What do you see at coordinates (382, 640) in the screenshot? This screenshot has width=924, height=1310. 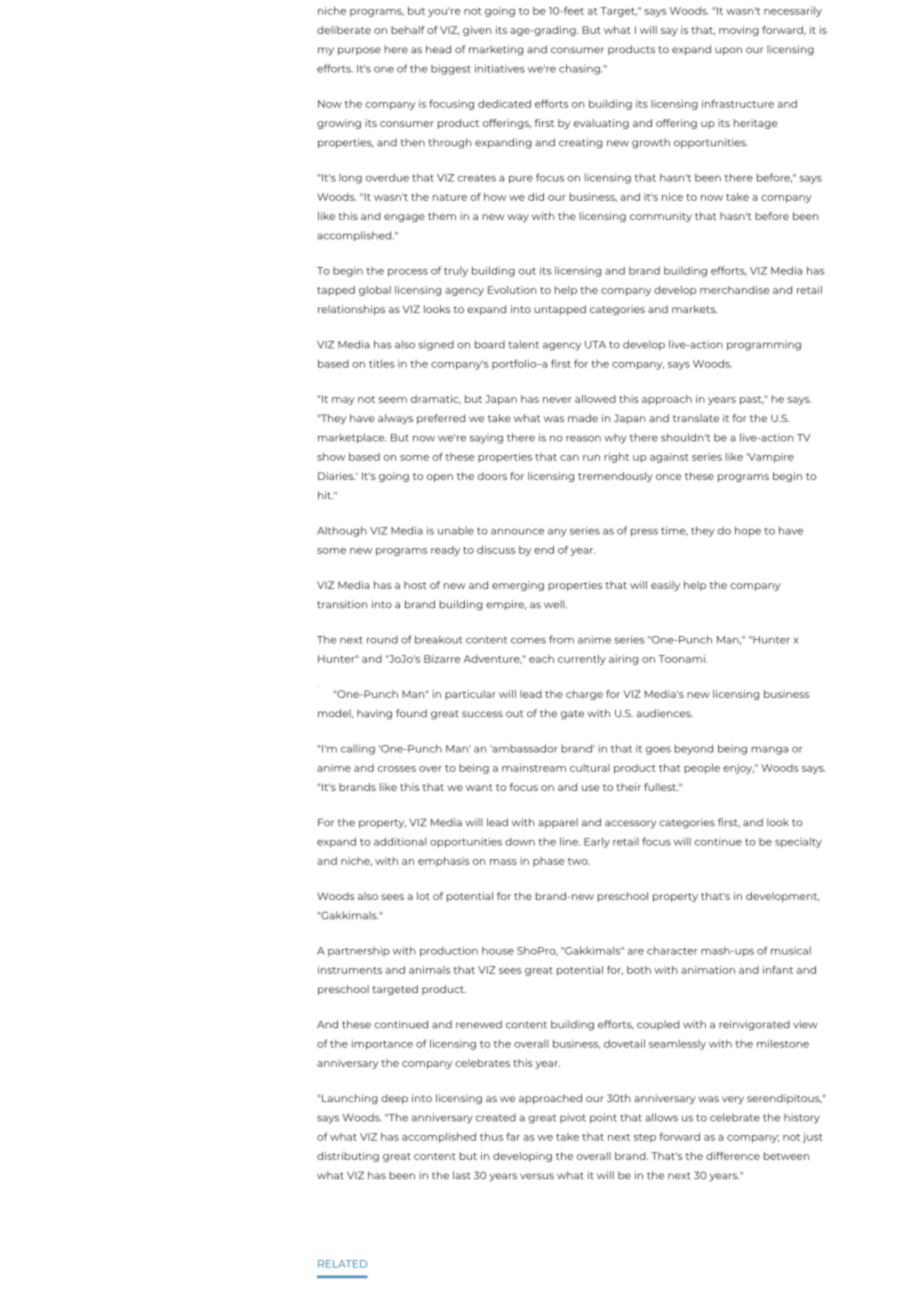 I see `round` at bounding box center [382, 640].
